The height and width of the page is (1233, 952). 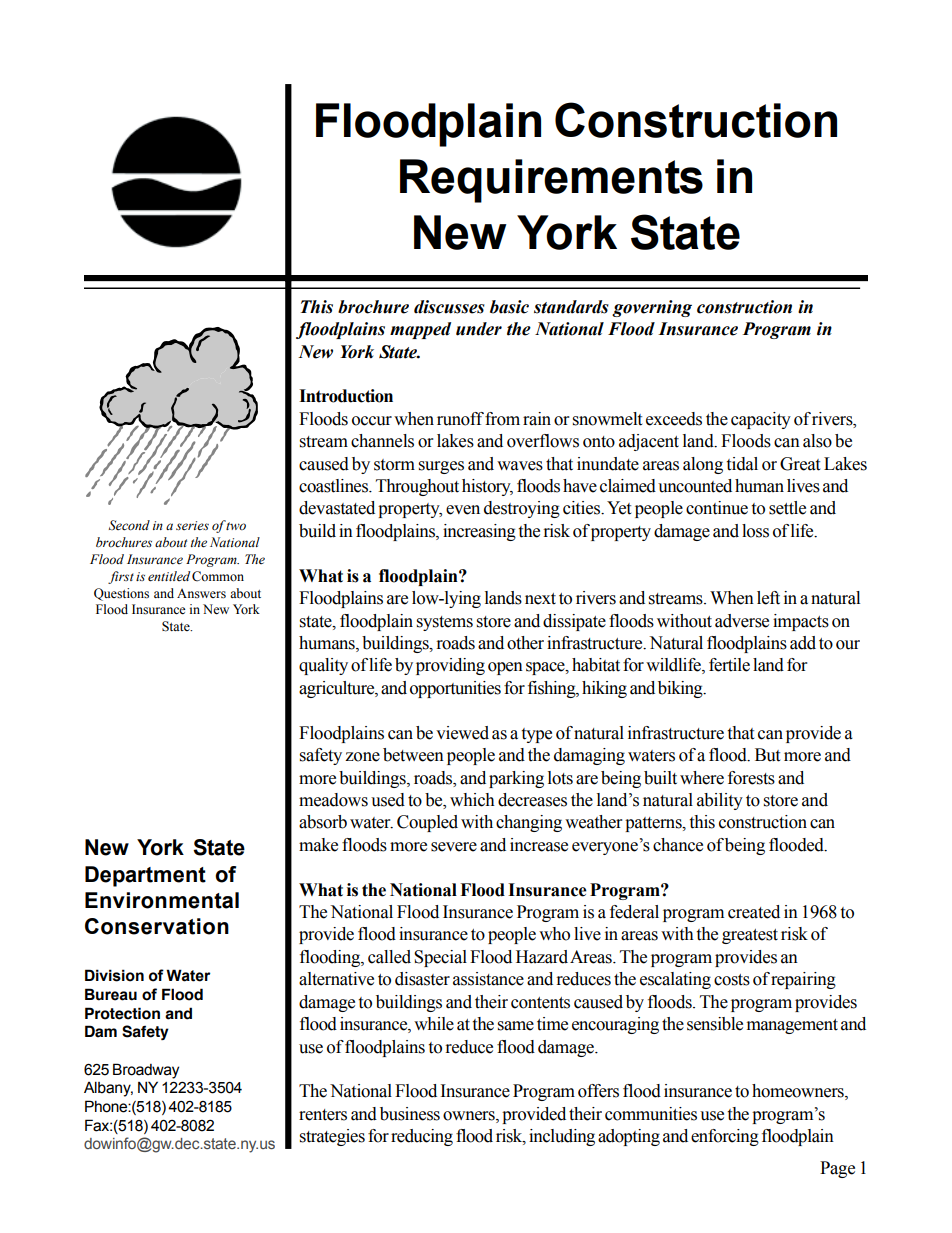 I want to click on providing, so click(x=450, y=666).
